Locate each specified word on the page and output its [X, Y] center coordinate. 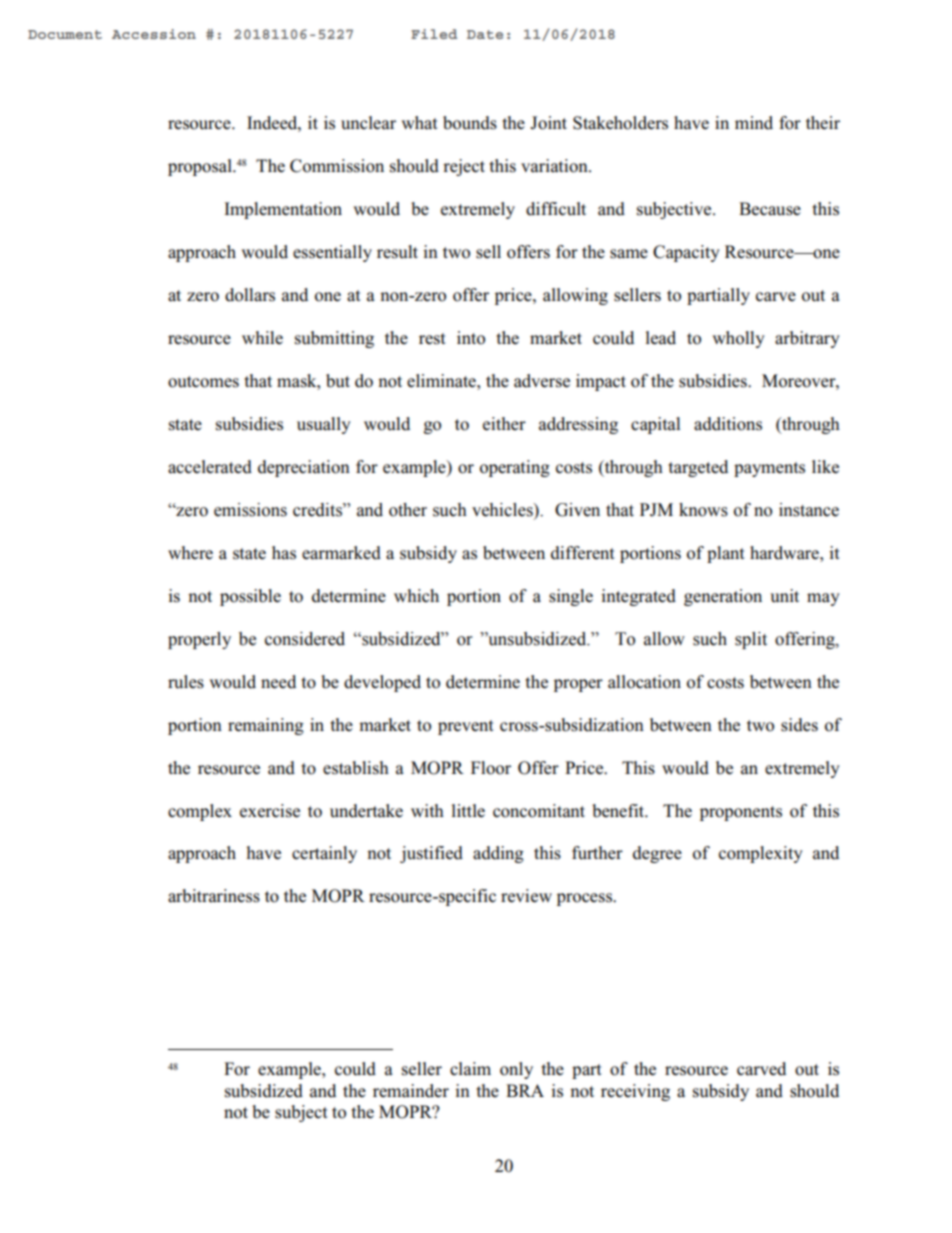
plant [726, 554]
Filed [434, 34]
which [416, 595]
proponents [741, 813]
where [190, 553]
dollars [250, 295]
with [427, 810]
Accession [154, 34]
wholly [738, 339]
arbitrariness [214, 896]
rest [432, 339]
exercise [270, 811]
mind [754, 123]
